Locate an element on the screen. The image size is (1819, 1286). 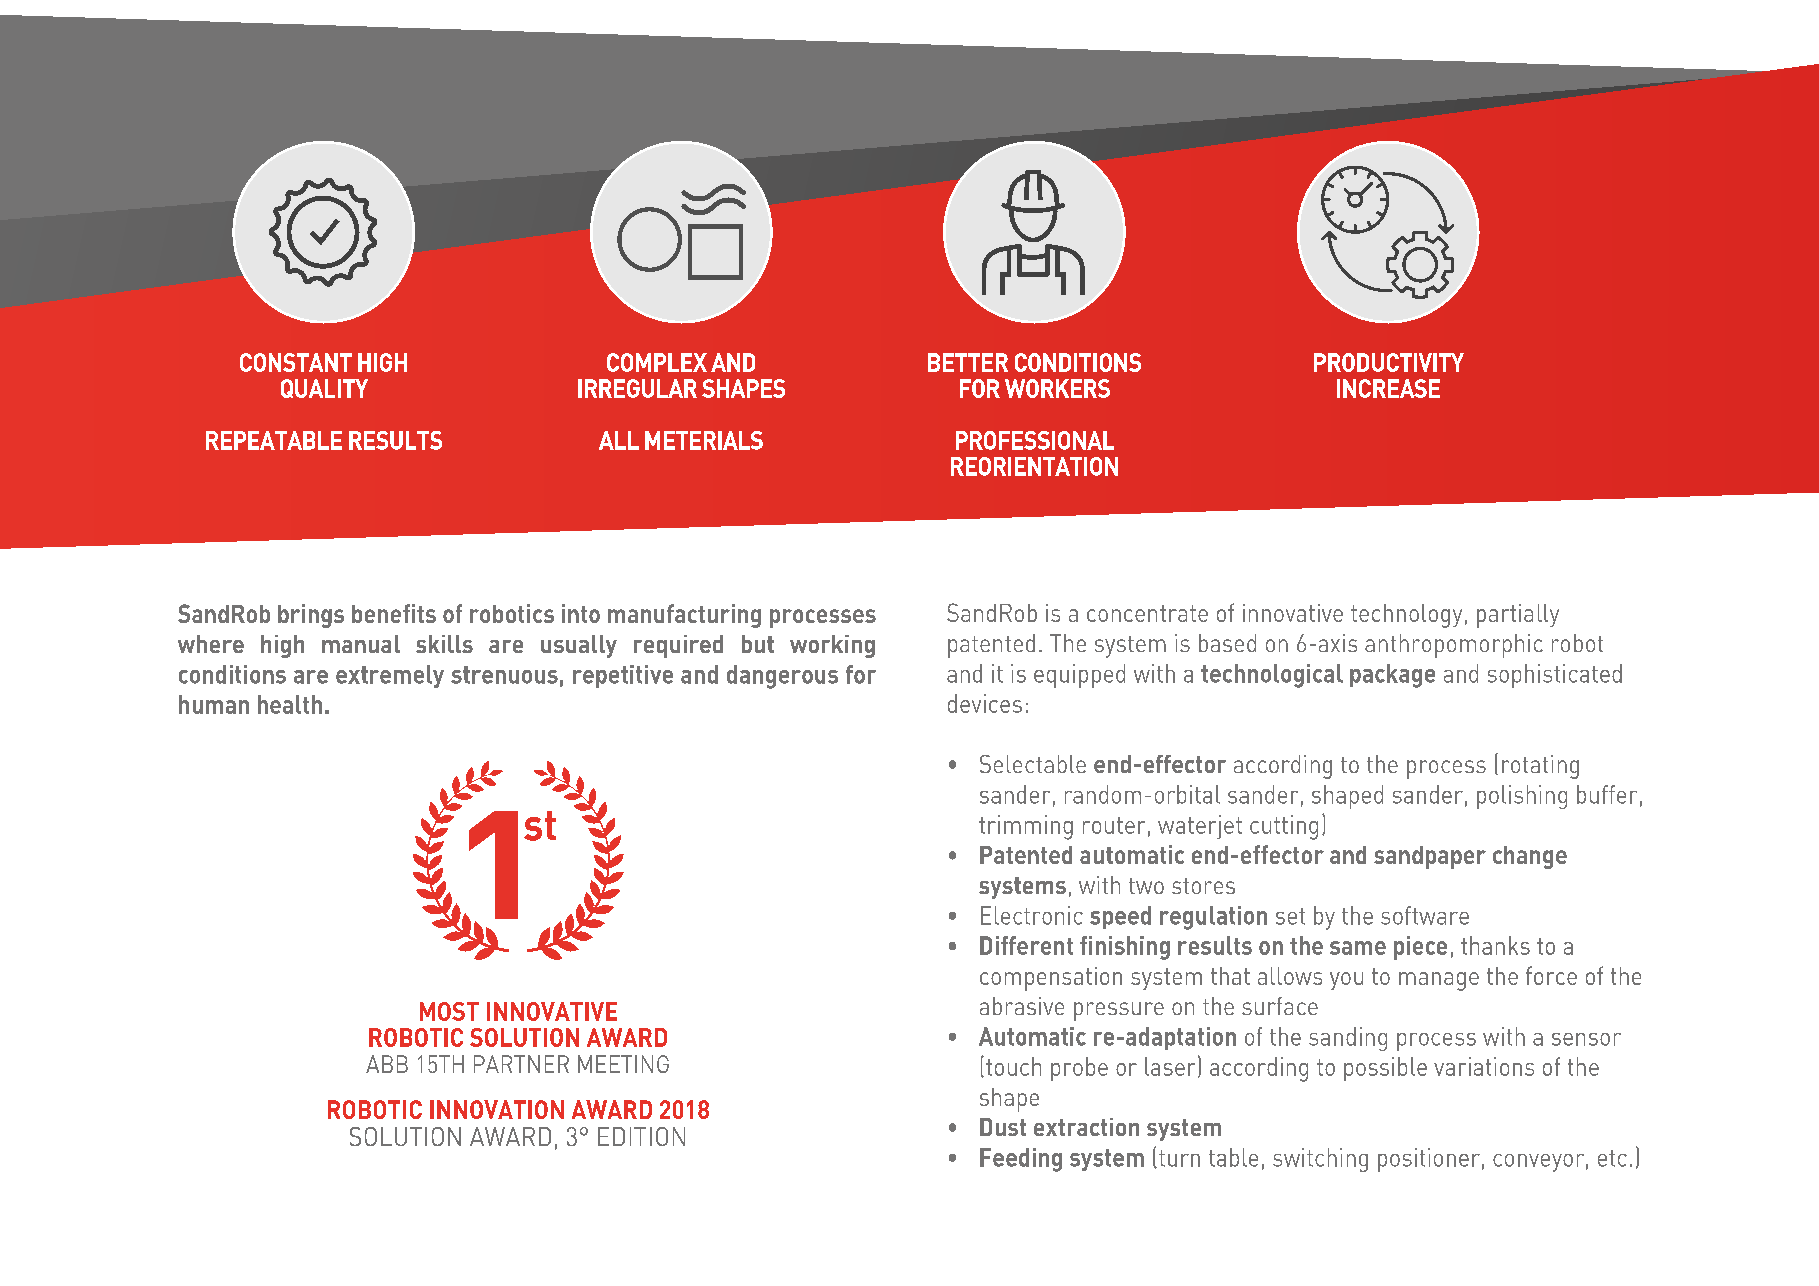
Dust is located at coordinates (1003, 1127).
